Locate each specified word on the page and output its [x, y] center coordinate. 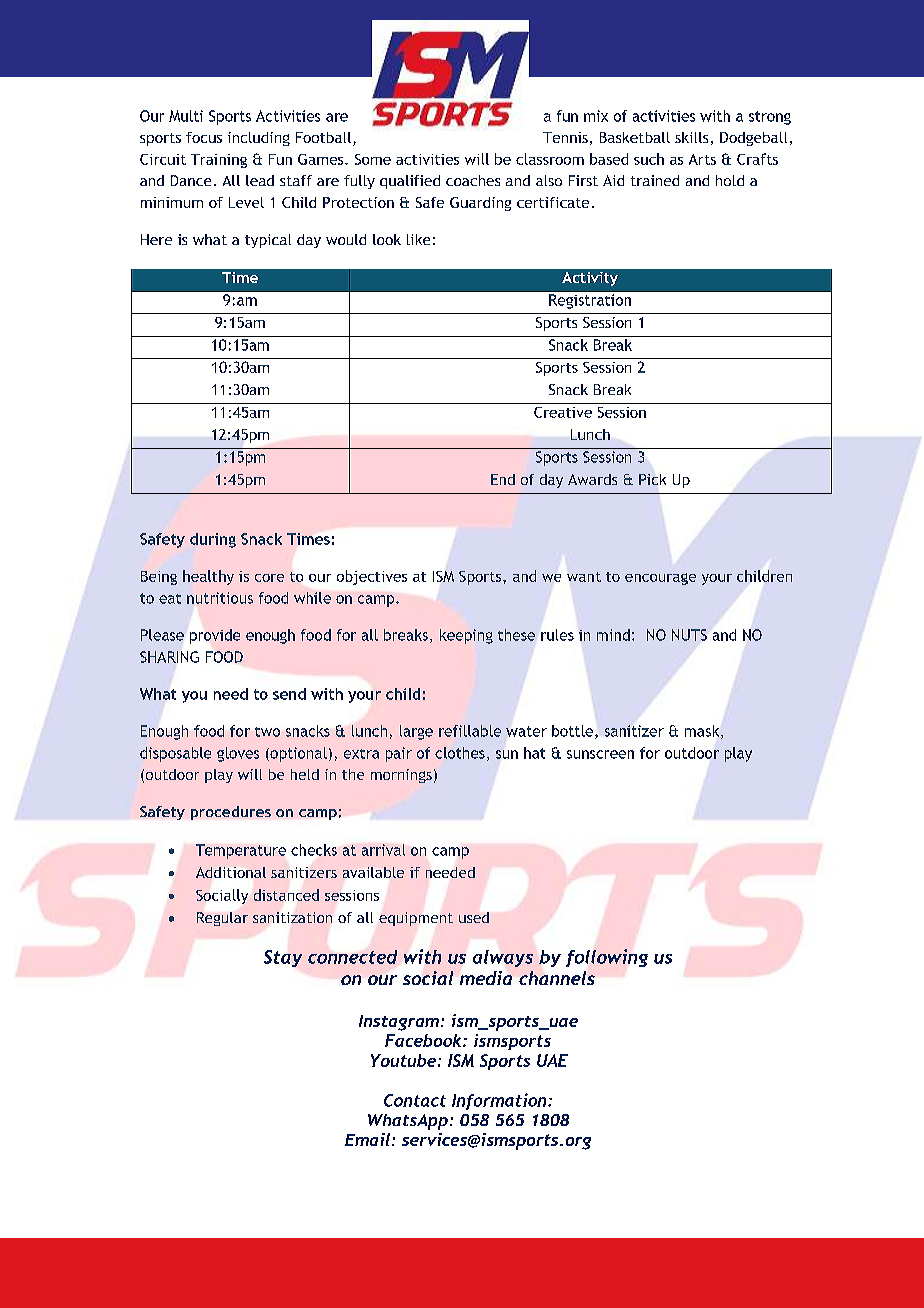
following [607, 958]
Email [367, 1139]
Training [219, 161]
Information [500, 1101]
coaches [473, 180]
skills [691, 137]
